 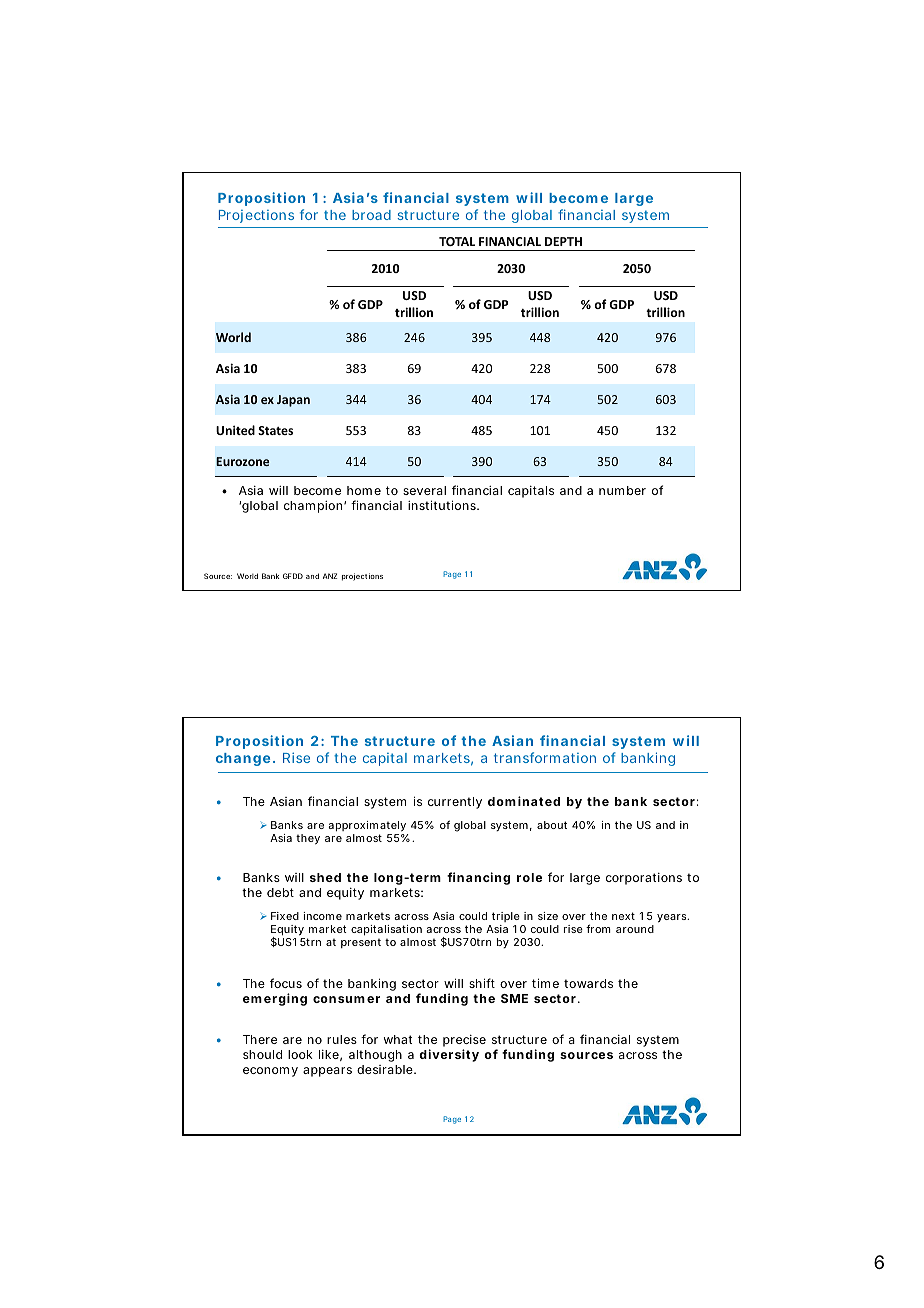 What do you see at coordinates (443, 505) in the screenshot?
I see `institutions` at bounding box center [443, 505].
